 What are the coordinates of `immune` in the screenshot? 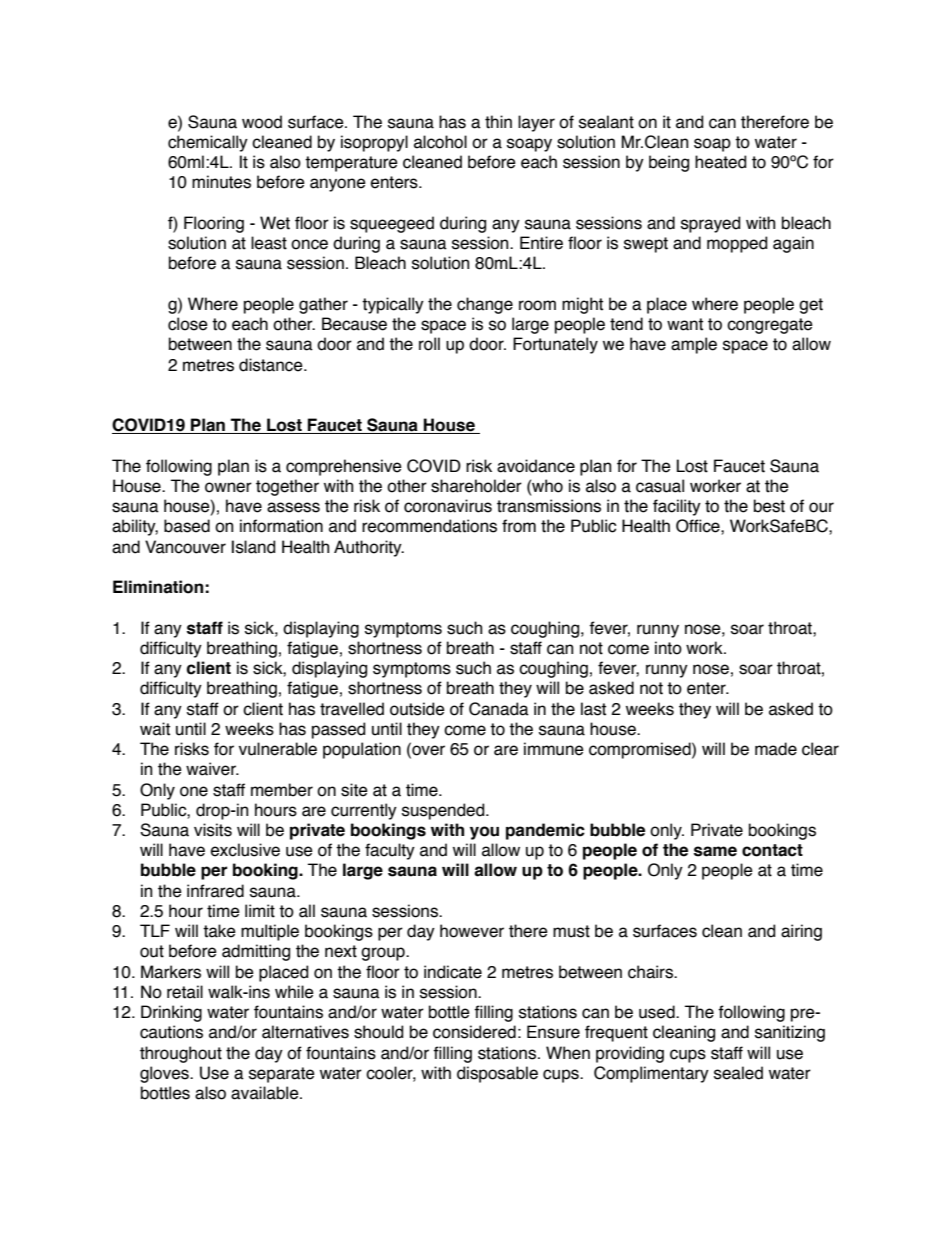 It's located at (554, 749).
